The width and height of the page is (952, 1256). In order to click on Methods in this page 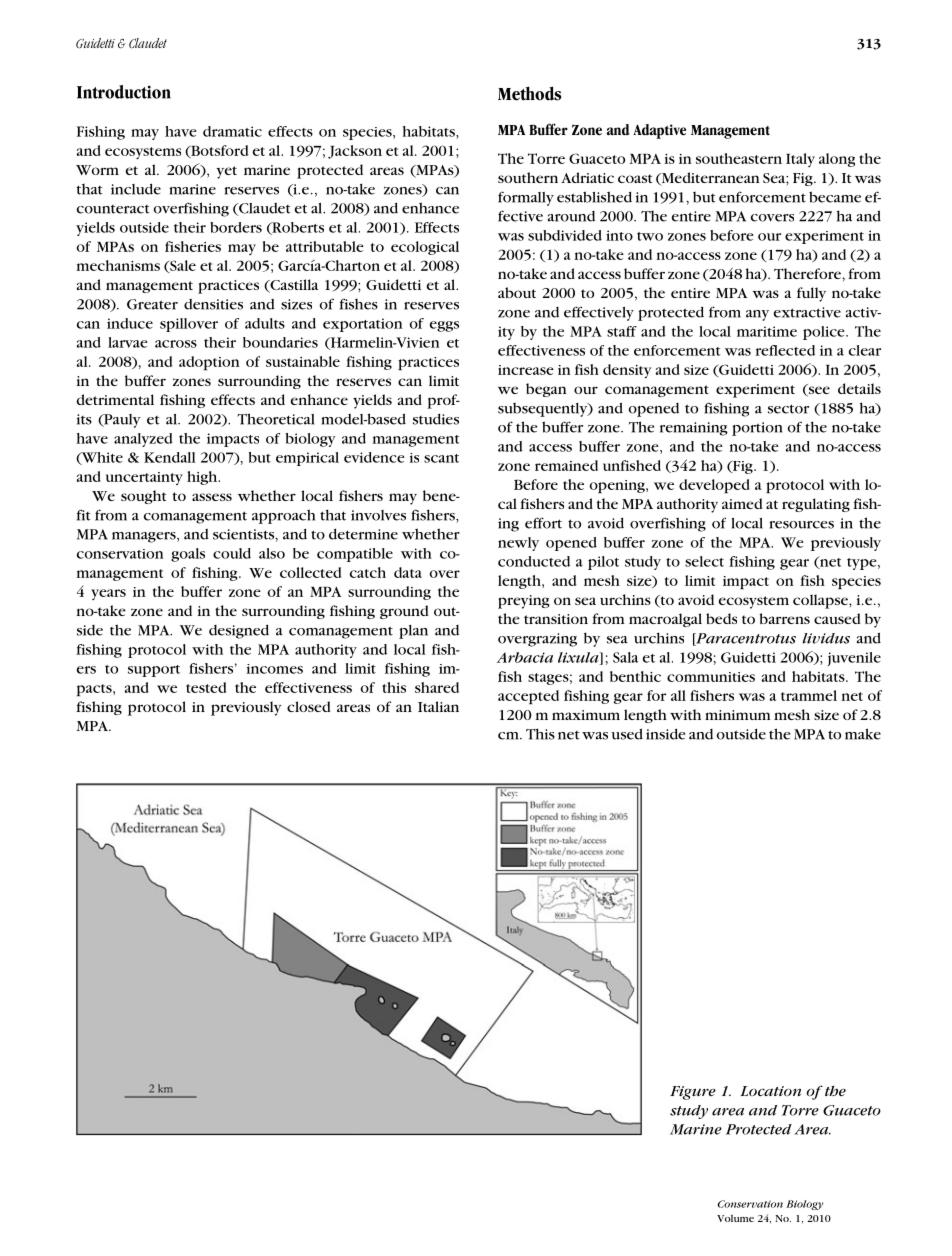, I will do `click(529, 93)`.
